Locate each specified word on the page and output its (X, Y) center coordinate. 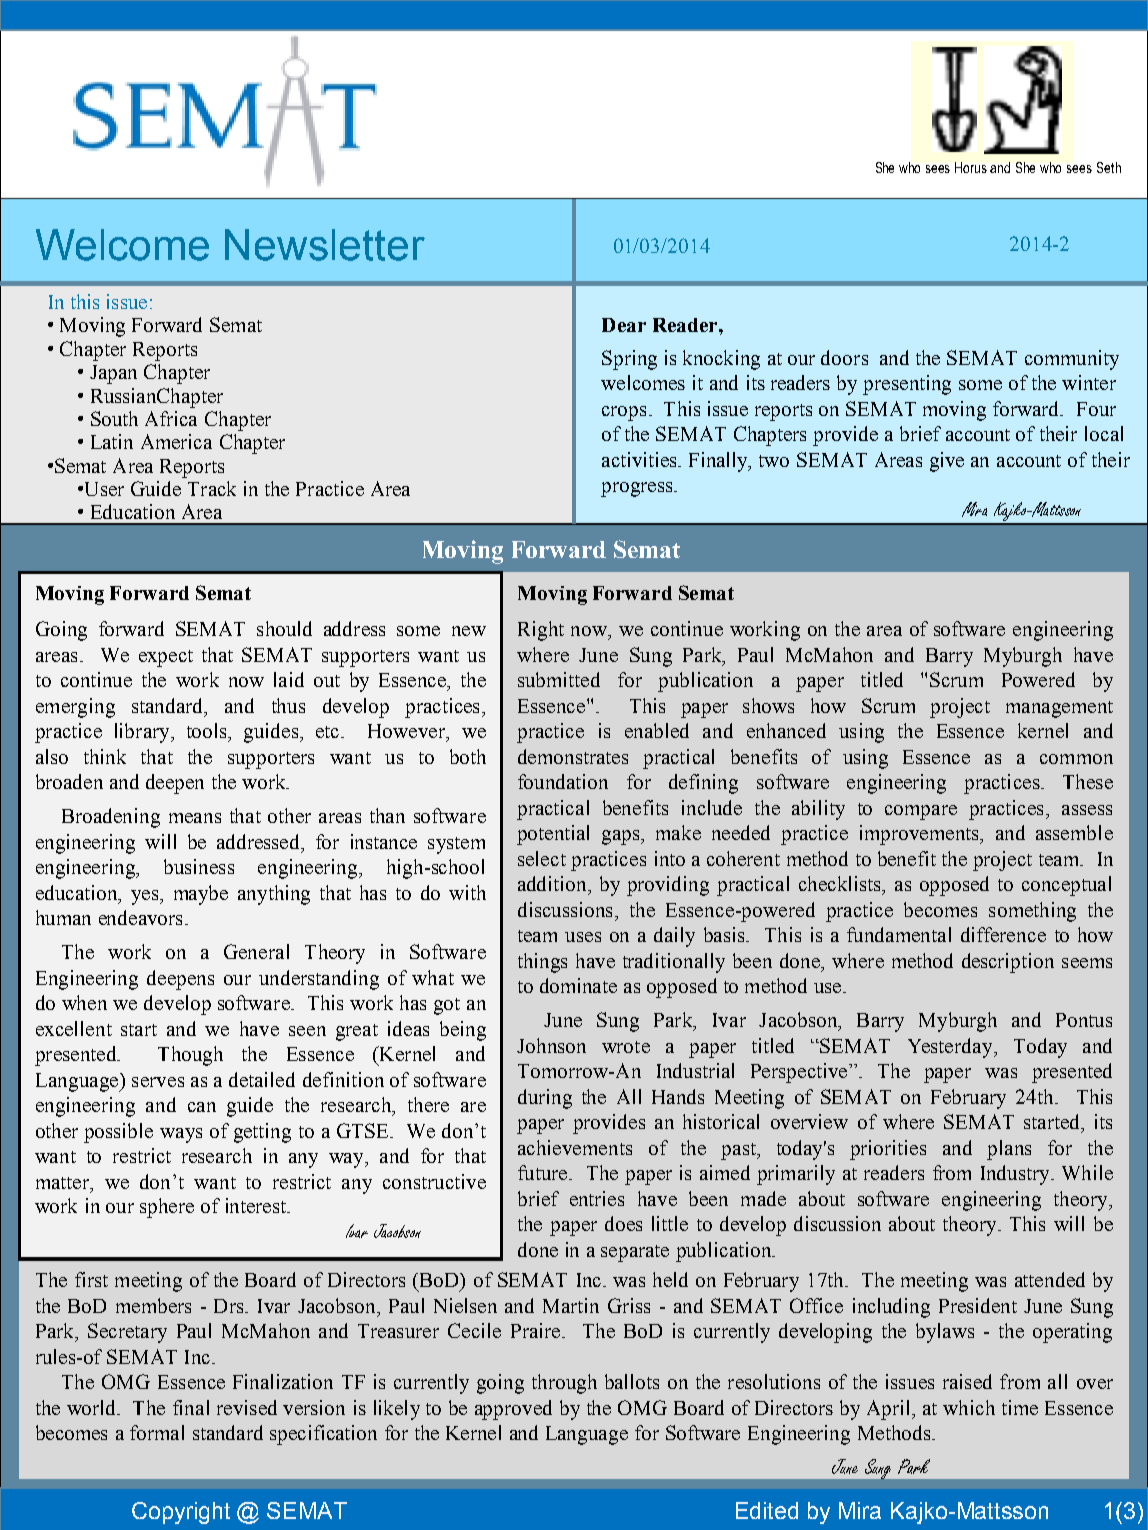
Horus (971, 167)
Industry (1016, 1175)
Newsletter (325, 245)
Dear (624, 325)
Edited (767, 1510)
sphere (167, 1208)
